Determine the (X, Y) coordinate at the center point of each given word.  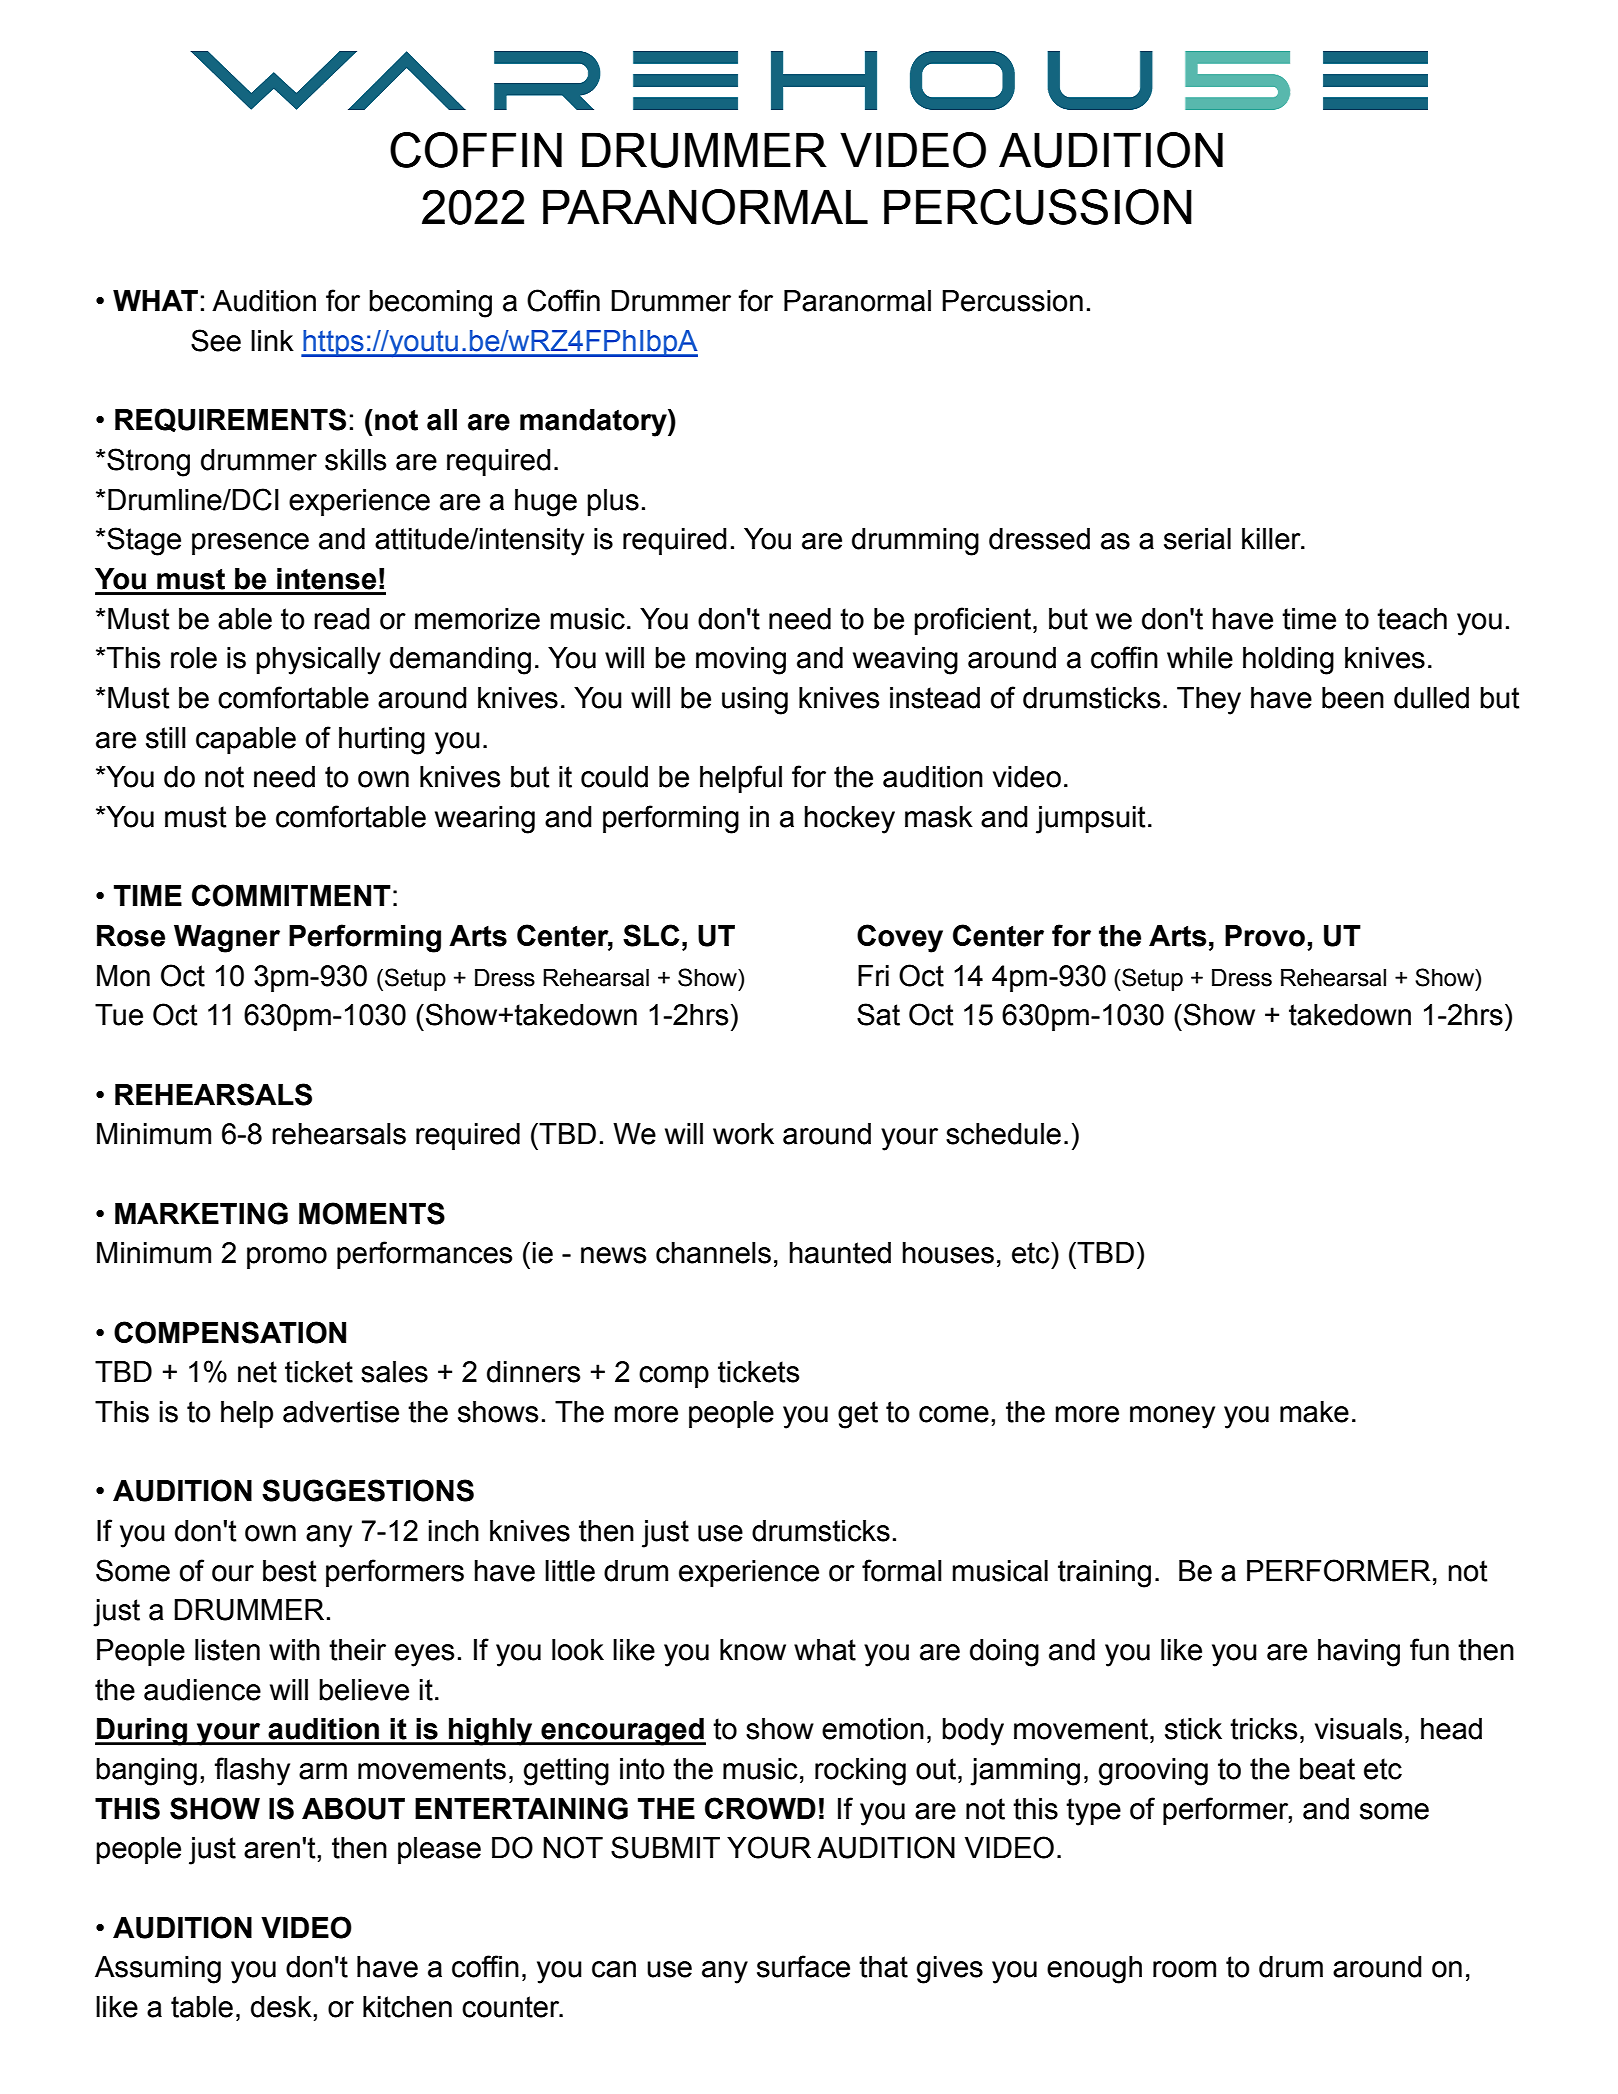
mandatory (594, 423)
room (1184, 1969)
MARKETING (201, 1213)
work (743, 1134)
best (290, 1571)
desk (282, 2007)
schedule (1003, 1134)
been (1353, 698)
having (1359, 1653)
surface (803, 1966)
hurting (382, 741)
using (755, 701)
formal (902, 1570)
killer (1272, 539)
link (272, 340)
